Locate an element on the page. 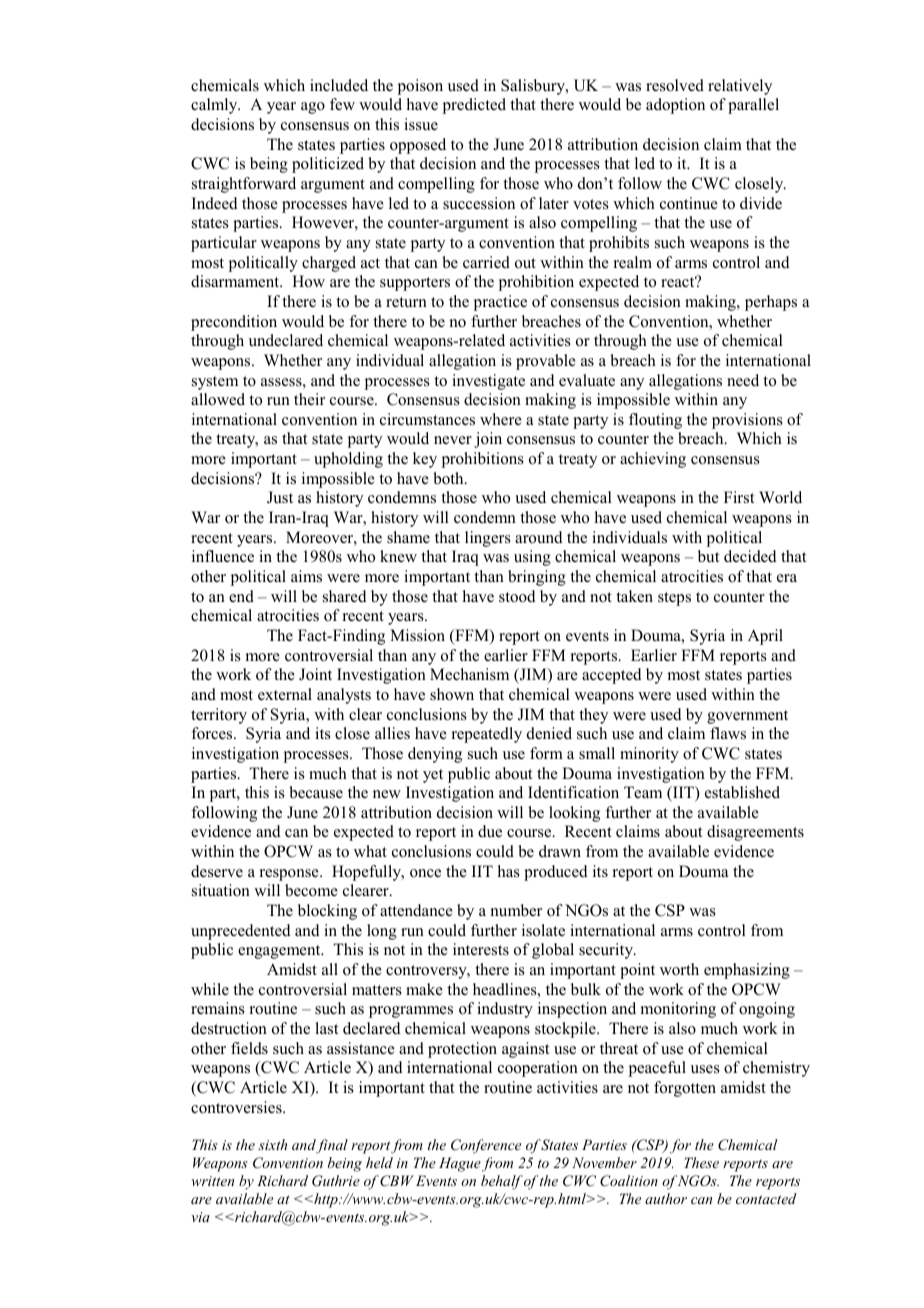  disagreements is located at coordinates (755, 833).
